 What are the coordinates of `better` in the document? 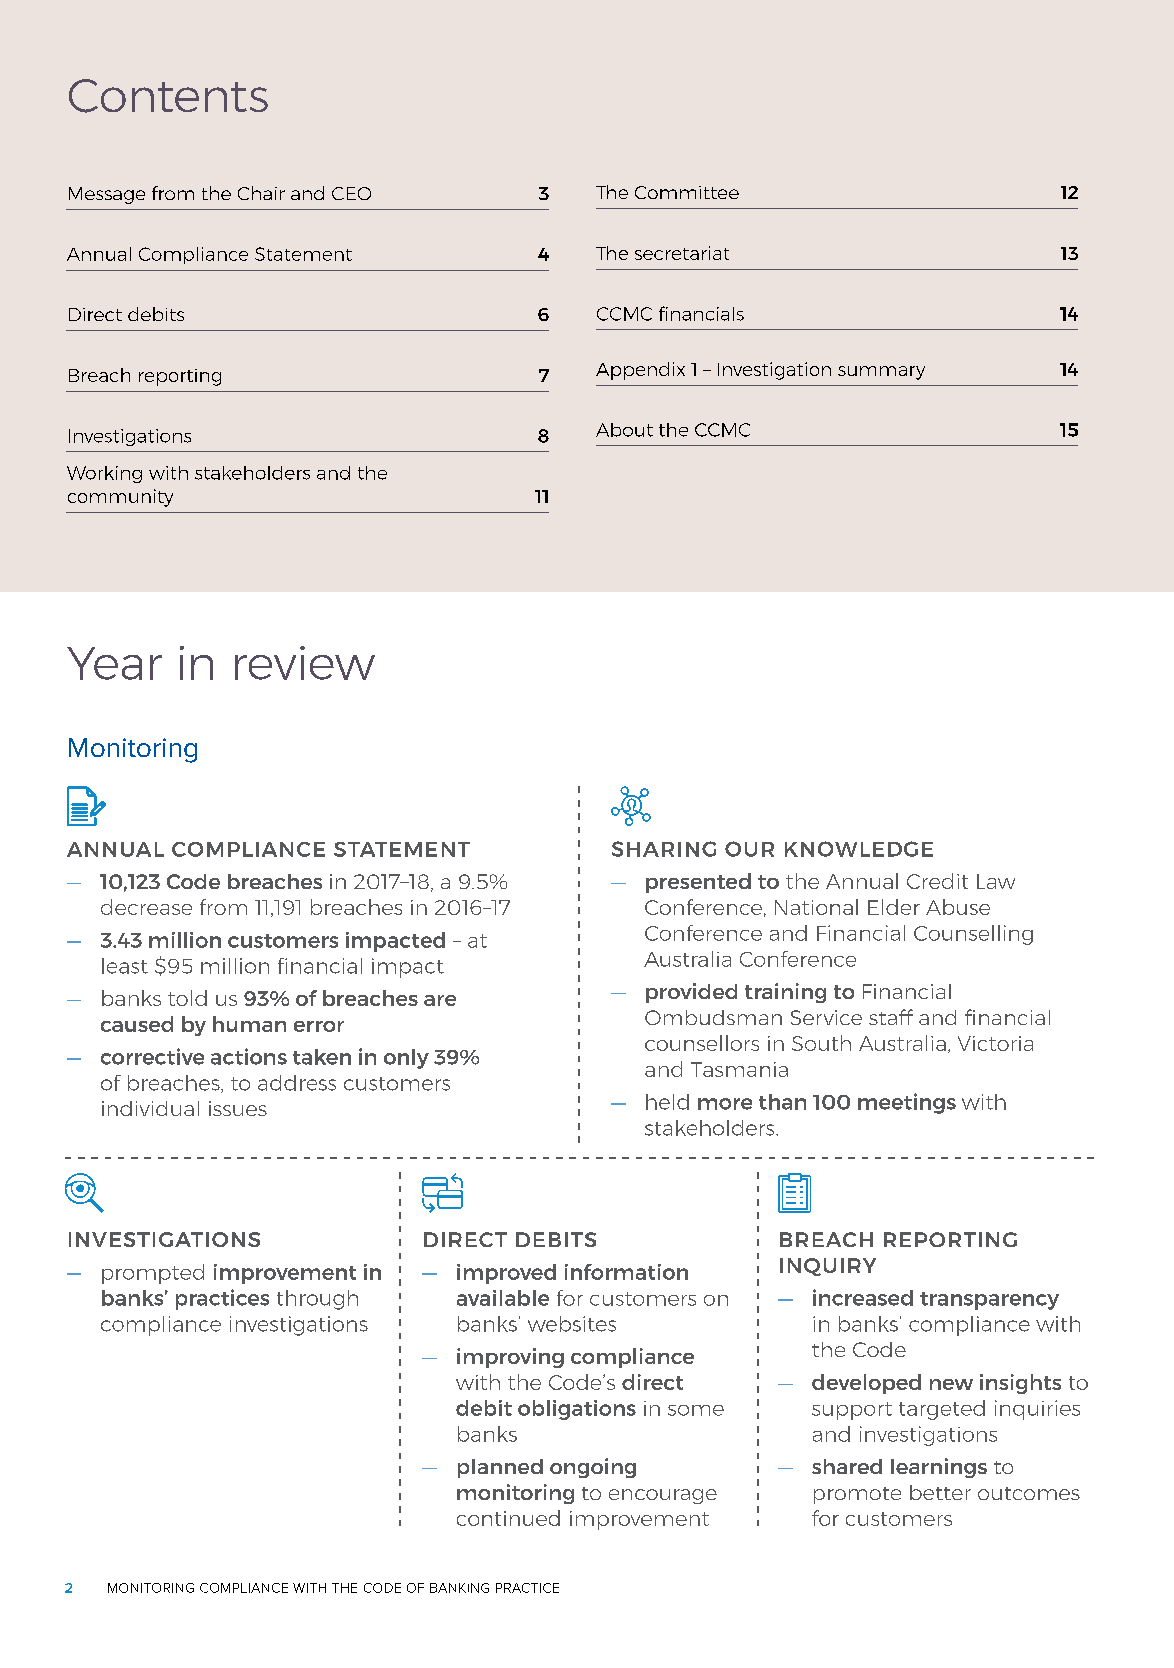 It's located at (940, 1492).
